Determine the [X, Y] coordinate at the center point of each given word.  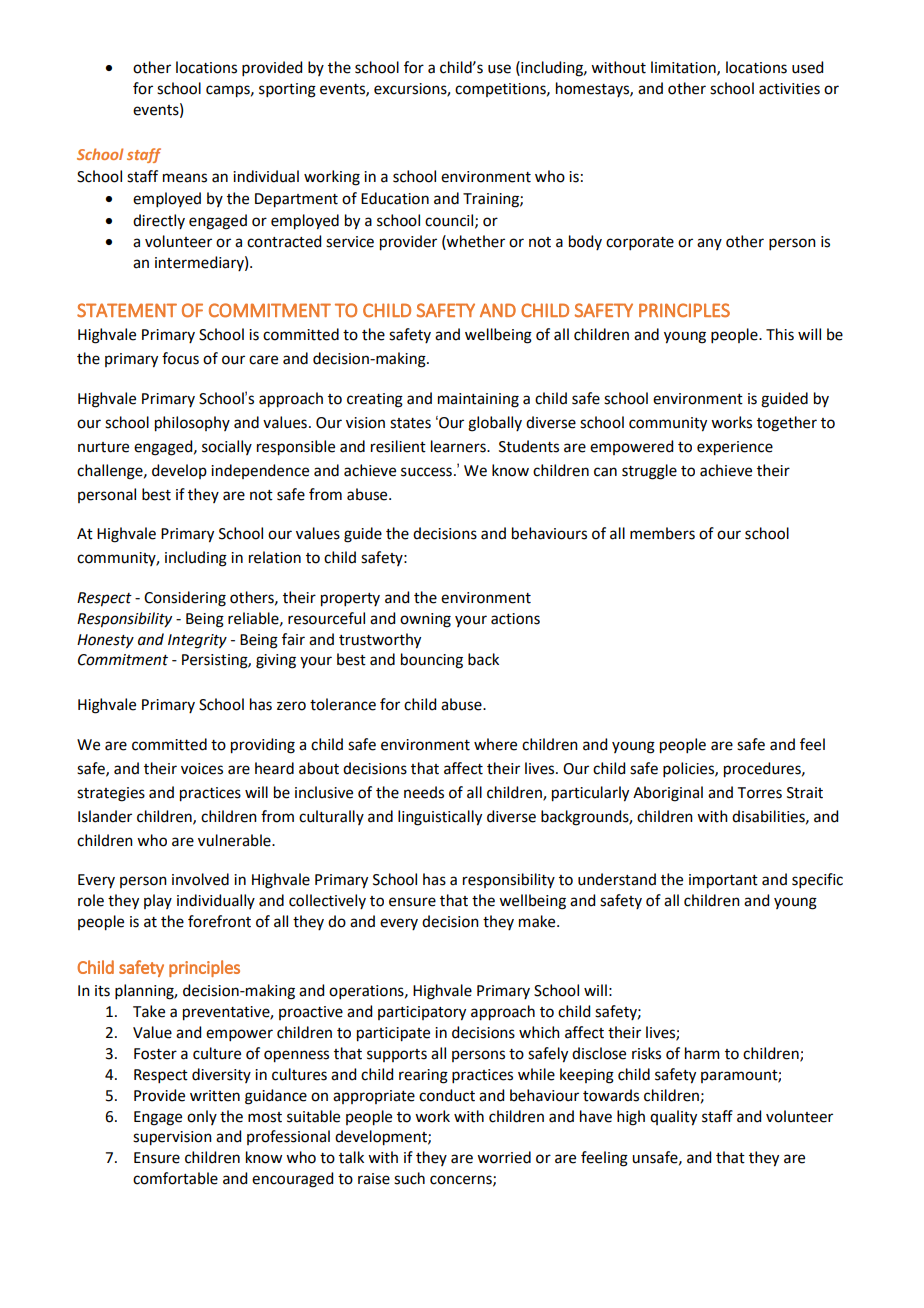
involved [200, 879]
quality [673, 1118]
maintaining [478, 400]
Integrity [197, 641]
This [780, 334]
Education [395, 198]
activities [789, 89]
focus [180, 358]
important [723, 881]
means [185, 178]
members [662, 533]
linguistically [440, 818]
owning [425, 620]
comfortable [175, 1178]
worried [504, 1157]
